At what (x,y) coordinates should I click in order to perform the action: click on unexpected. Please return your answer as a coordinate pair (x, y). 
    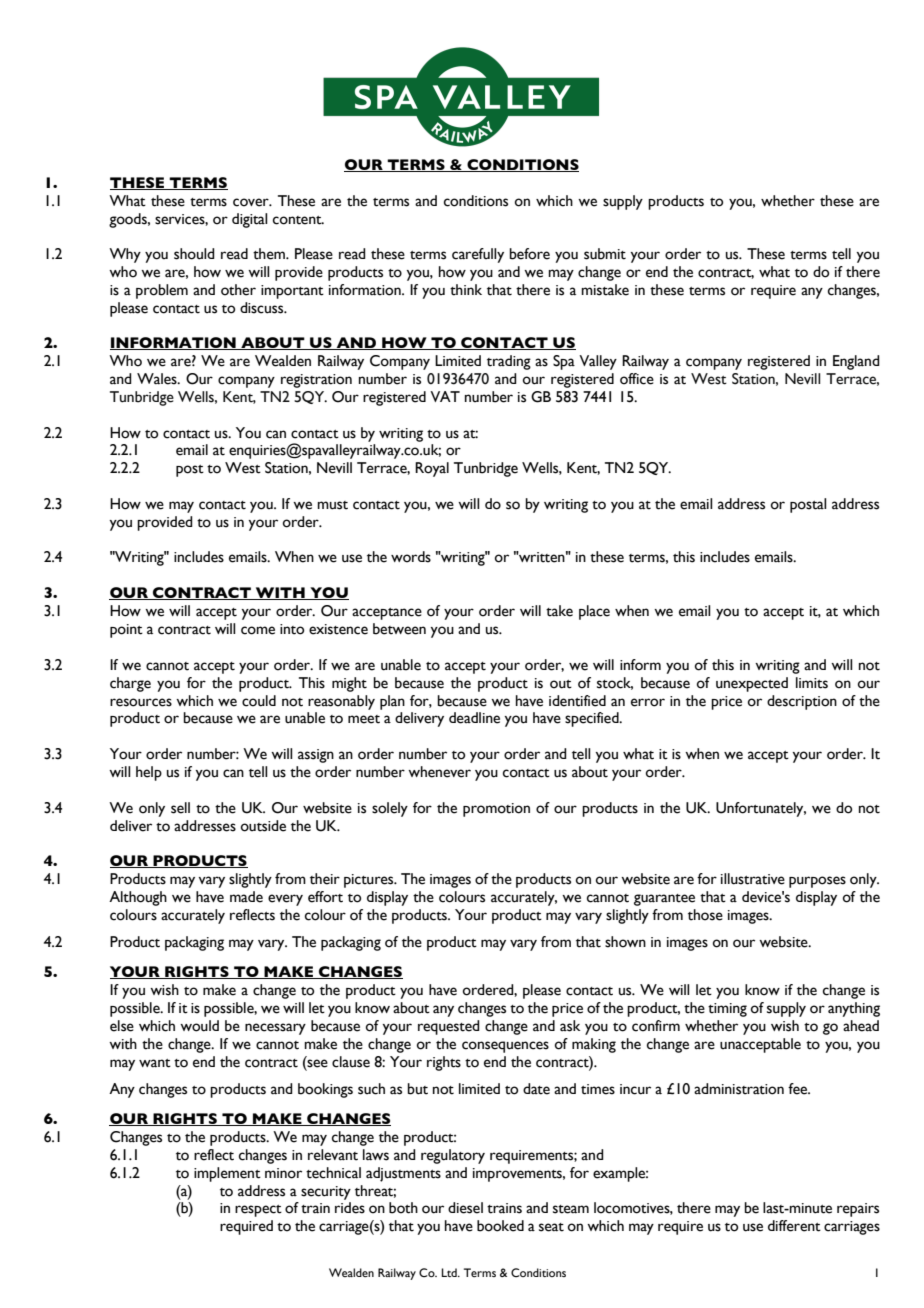
    Looking at the image, I should click on (752, 684).
